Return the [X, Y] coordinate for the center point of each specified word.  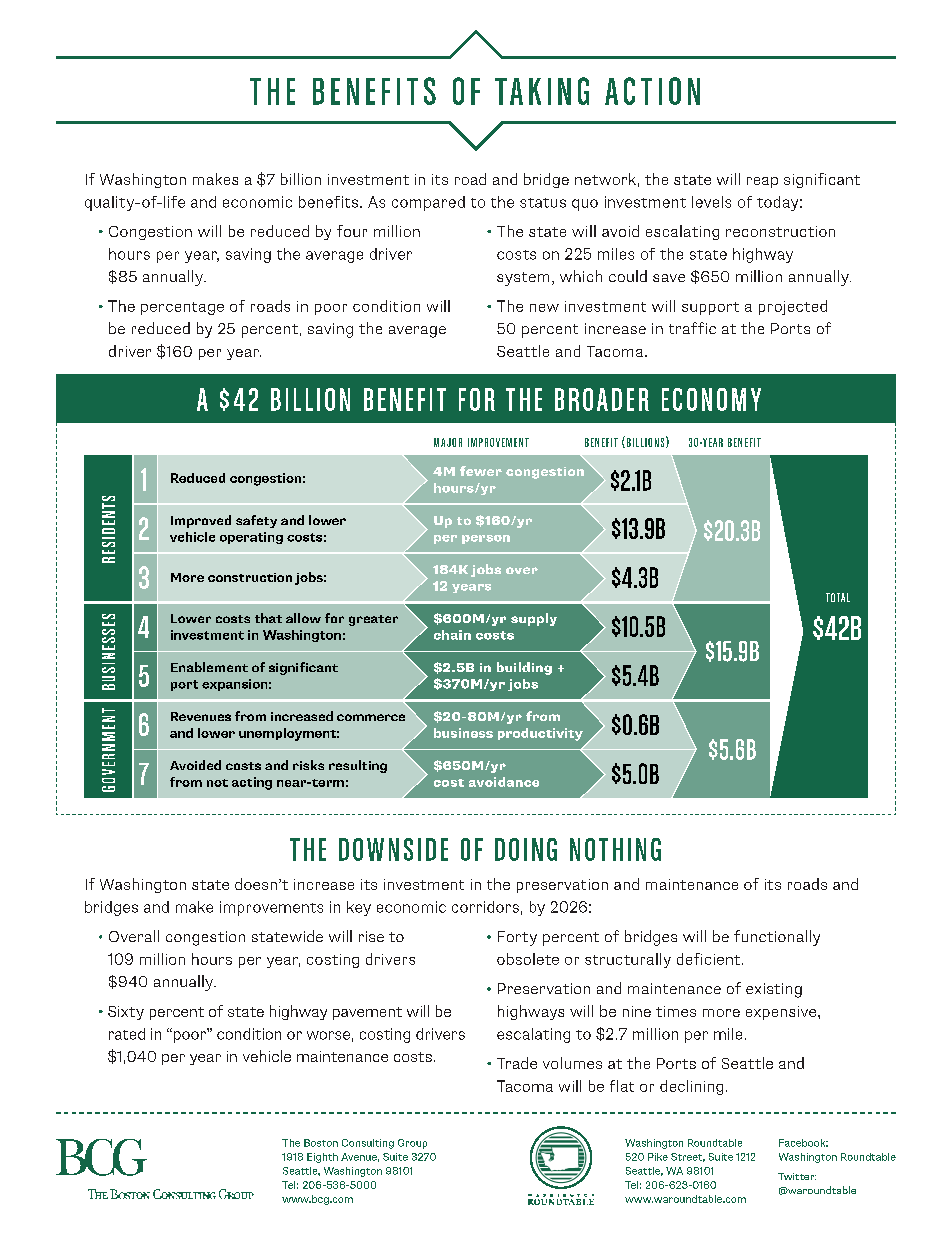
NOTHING [615, 849]
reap [762, 182]
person [486, 539]
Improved [201, 521]
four [352, 231]
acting [252, 783]
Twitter [797, 1176]
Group [412, 1144]
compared [428, 203]
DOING [526, 849]
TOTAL [838, 597]
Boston [321, 1143]
